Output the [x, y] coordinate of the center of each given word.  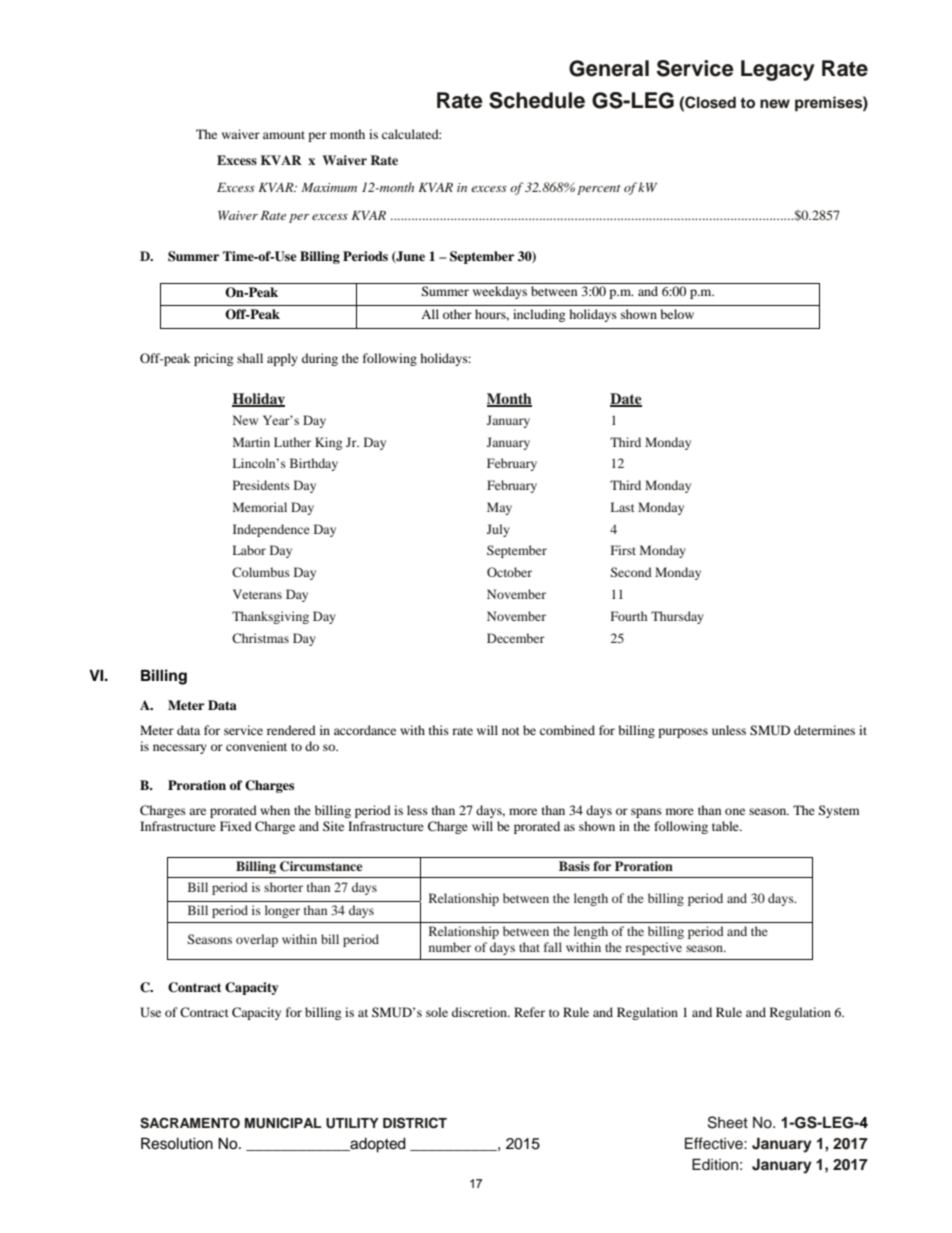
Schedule [537, 100]
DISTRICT [415, 1123]
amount [284, 135]
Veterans [257, 594]
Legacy [778, 70]
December [516, 638]
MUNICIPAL [283, 1123]
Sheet [728, 1122]
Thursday [677, 617]
